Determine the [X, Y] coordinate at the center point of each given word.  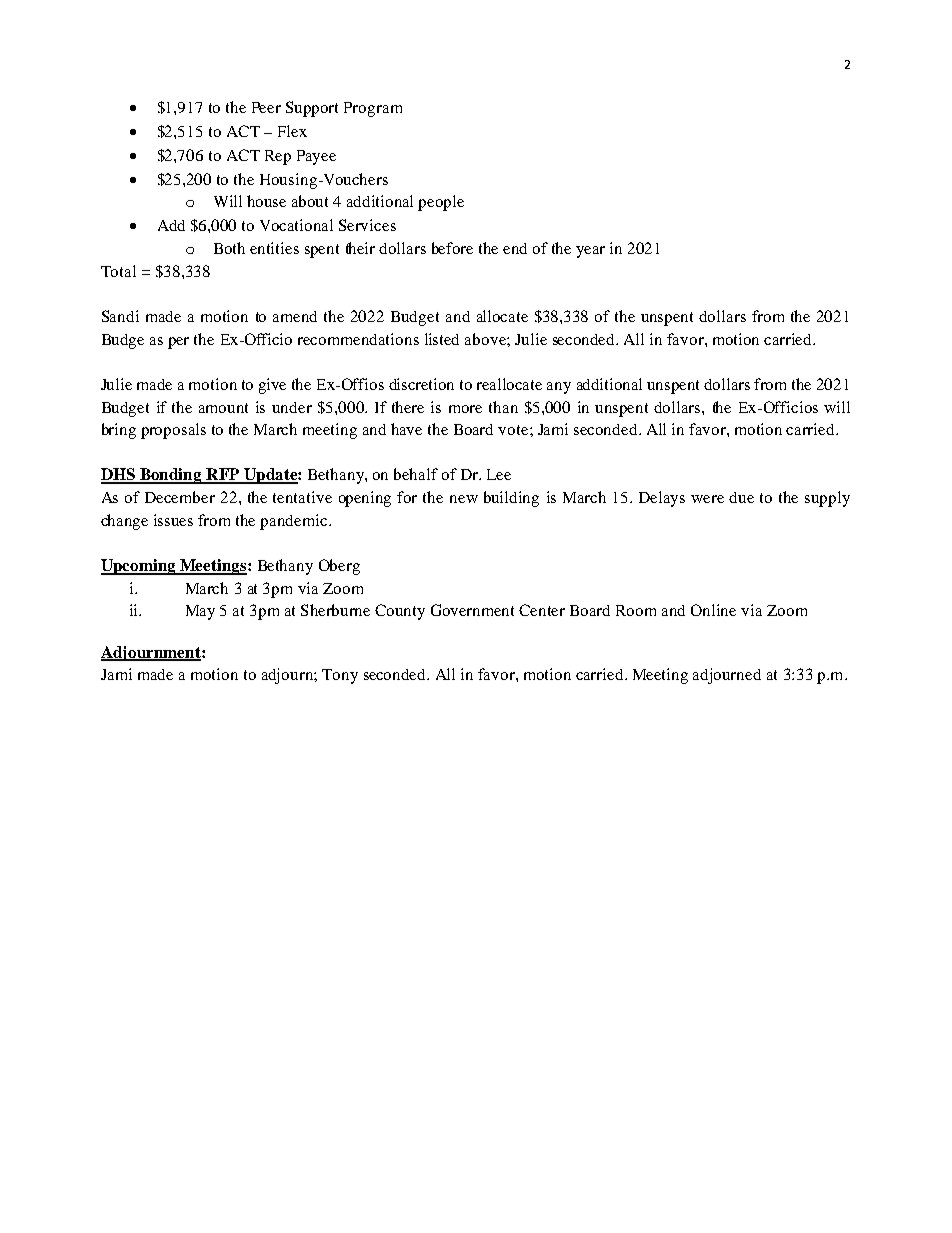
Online [713, 610]
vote [514, 430]
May [200, 612]
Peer [266, 107]
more [465, 409]
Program [373, 109]
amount [223, 408]
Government [472, 610]
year [590, 252]
